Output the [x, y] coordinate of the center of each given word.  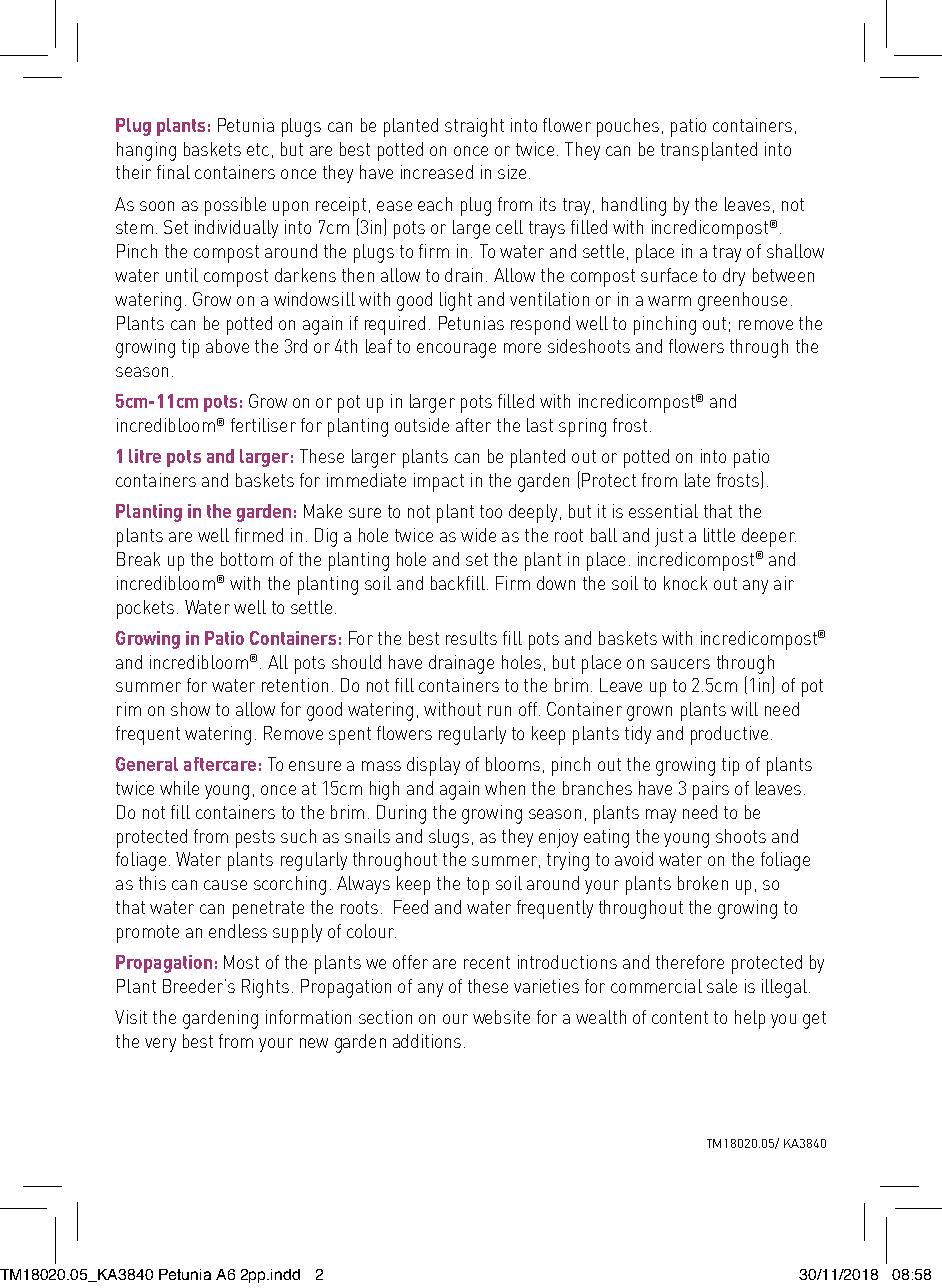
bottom [247, 559]
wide [478, 535]
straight [474, 127]
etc [258, 149]
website [501, 1017]
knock [685, 583]
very [160, 1045]
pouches [628, 127]
